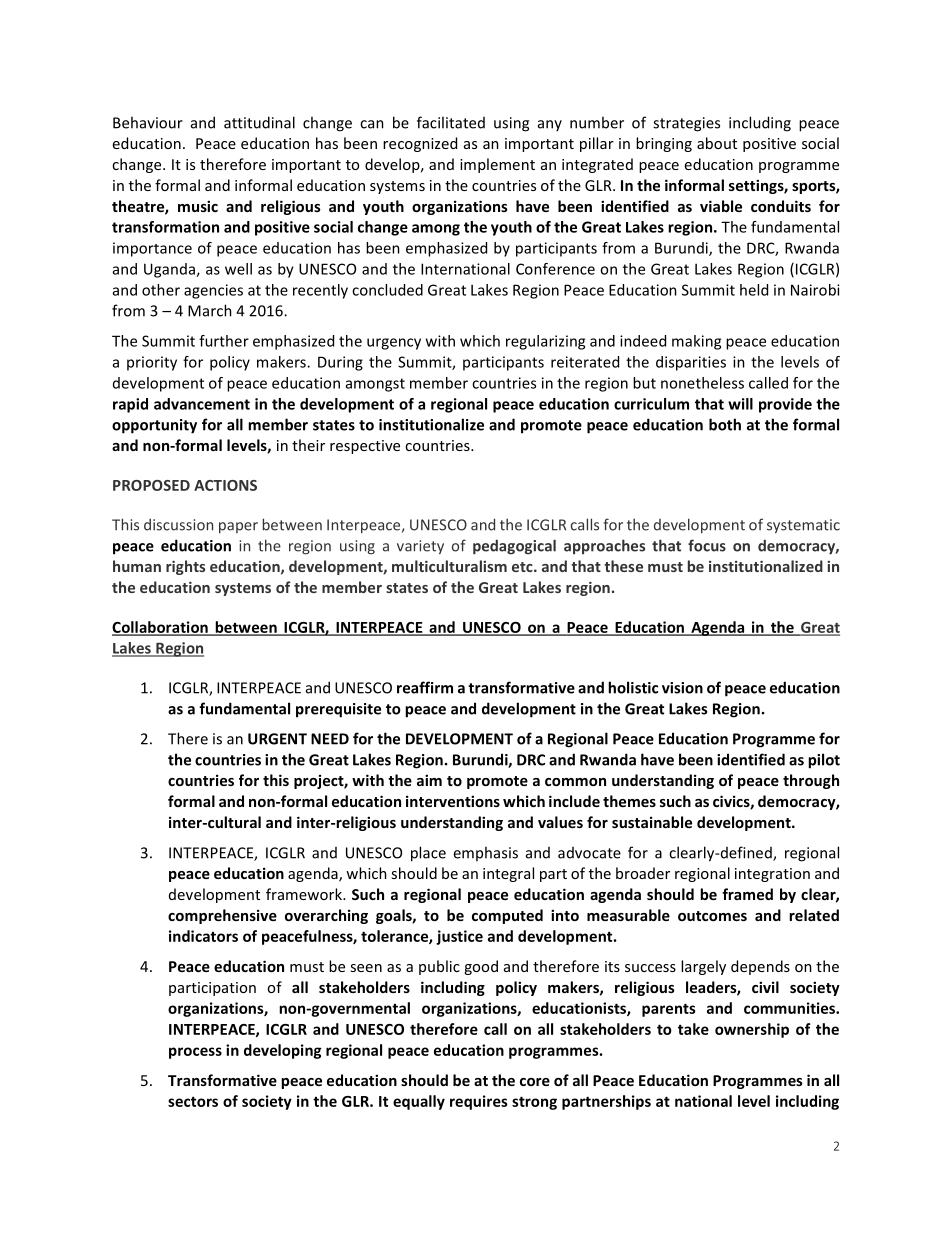 The width and height of the document is (952, 1233). I want to click on process, so click(195, 1053).
